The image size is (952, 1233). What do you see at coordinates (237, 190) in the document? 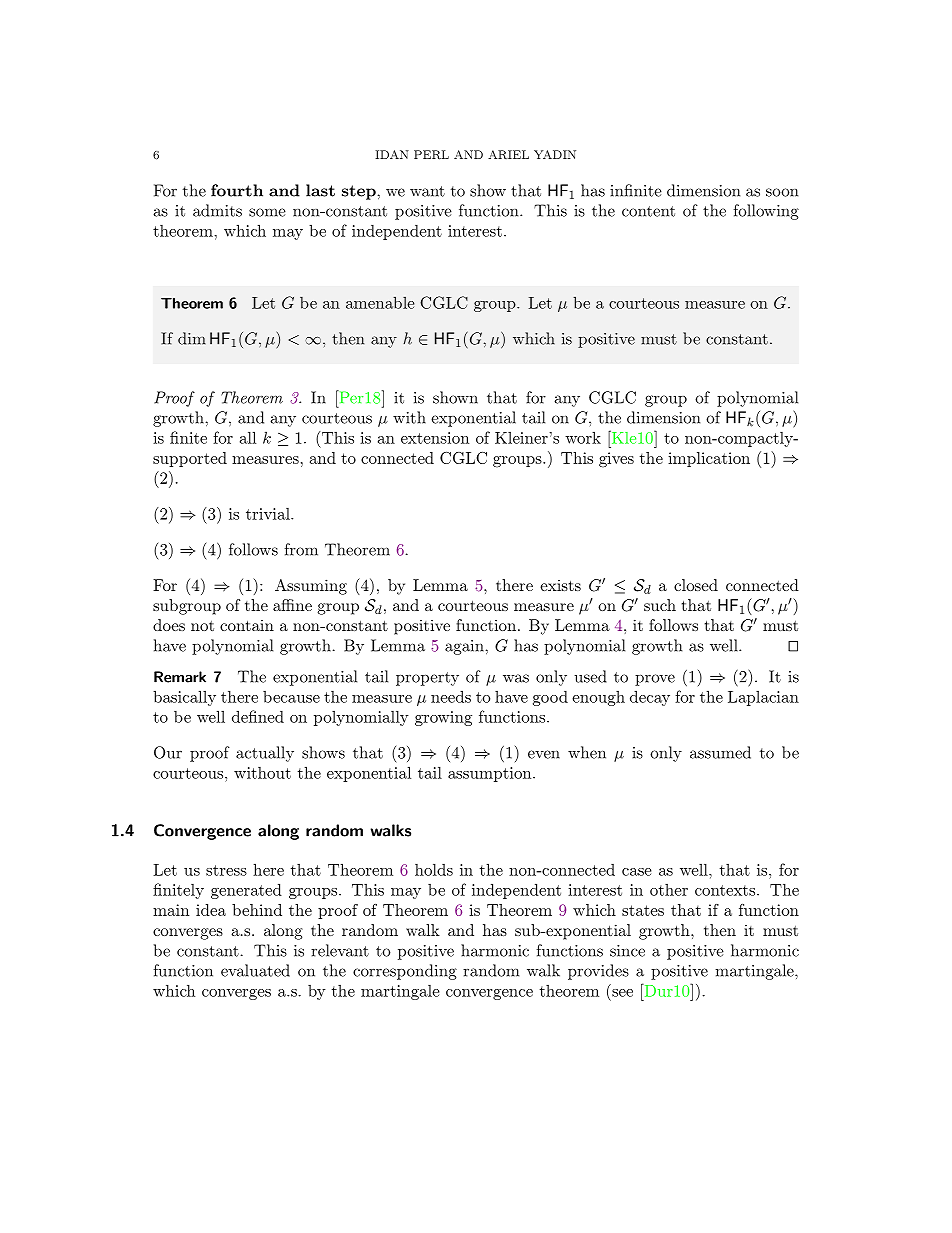
I see `fourth` at bounding box center [237, 190].
